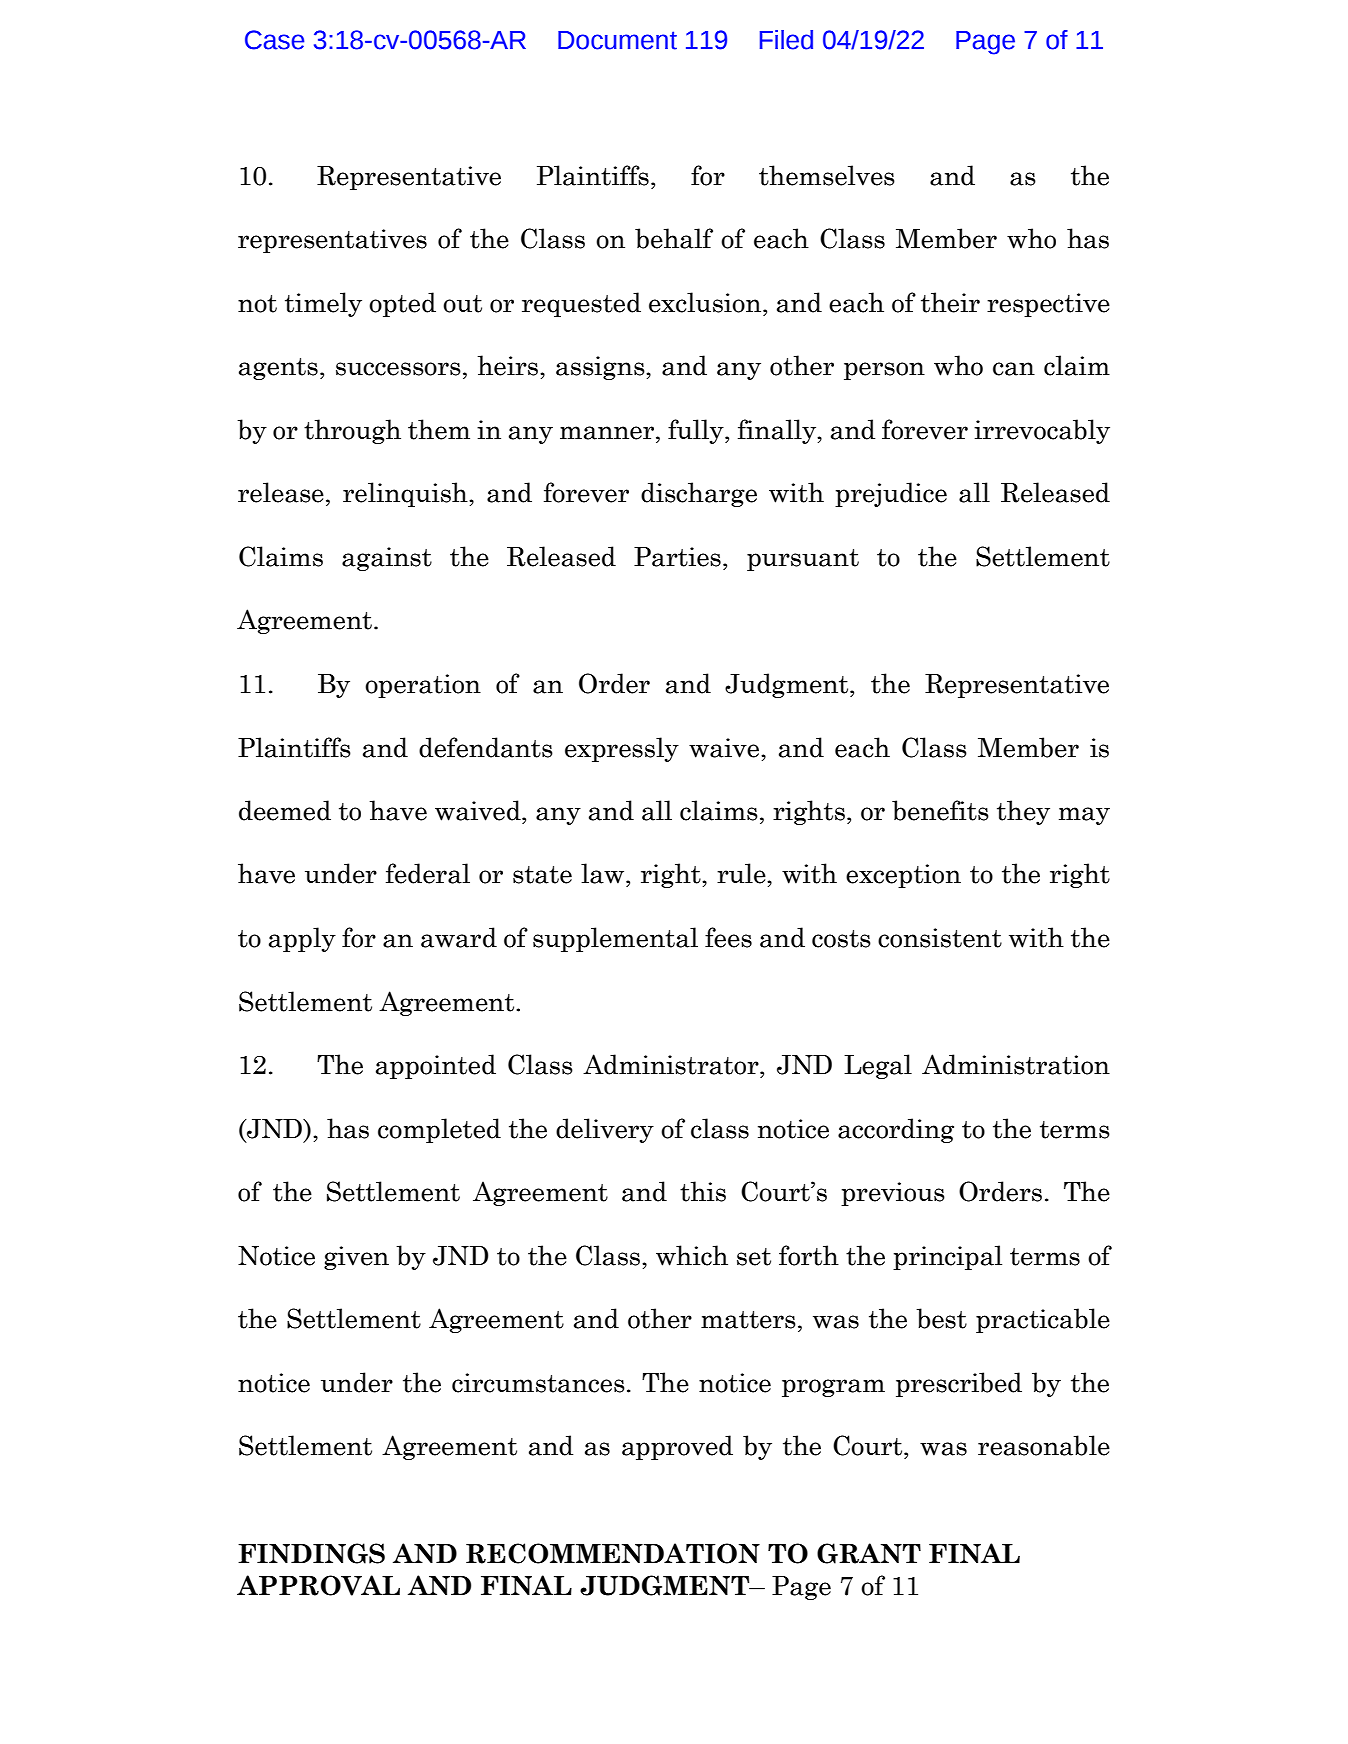 The height and width of the page is (1744, 1348). What do you see at coordinates (274, 40) in the page?
I see `Case` at bounding box center [274, 40].
